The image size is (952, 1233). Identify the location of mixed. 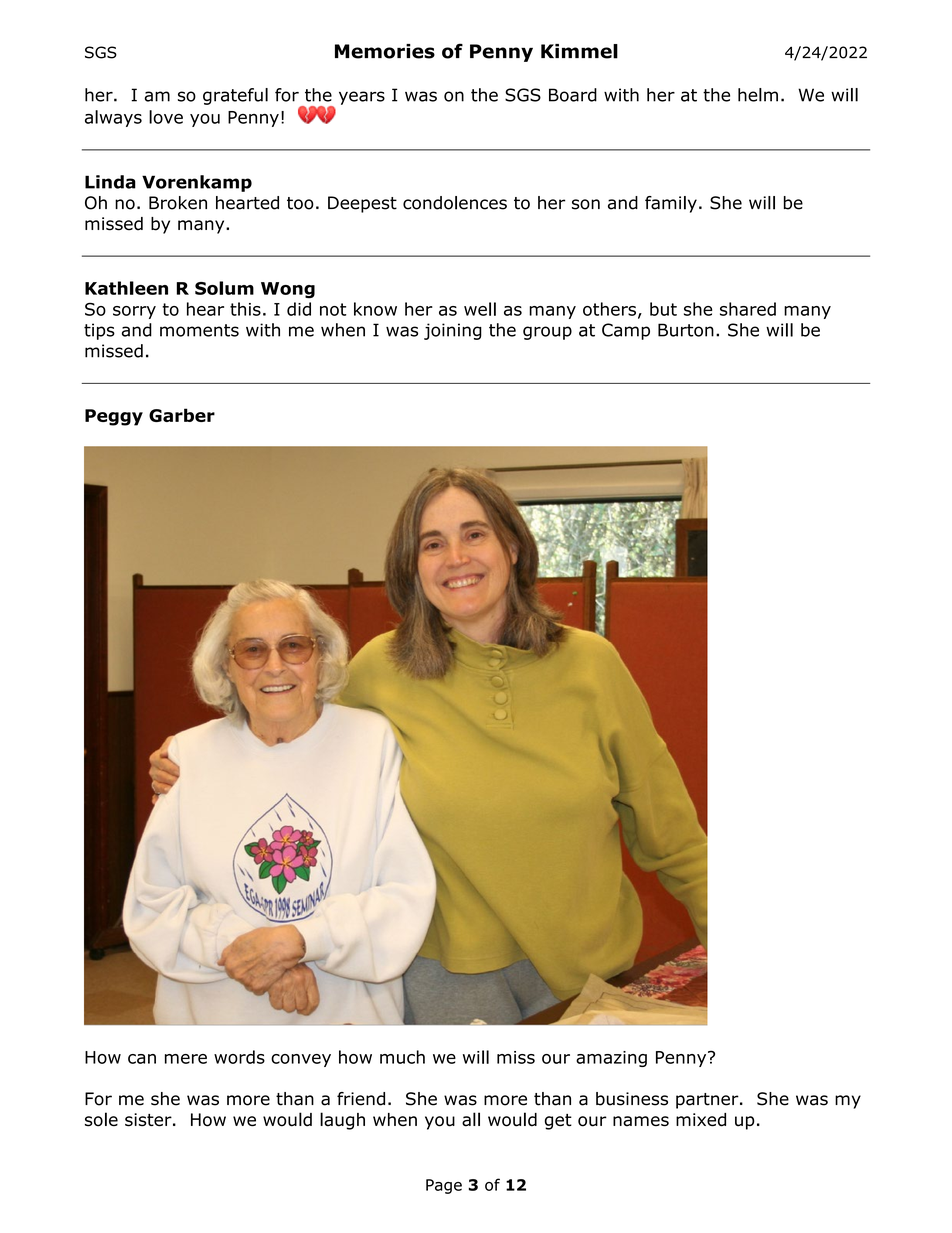
(701, 1120).
